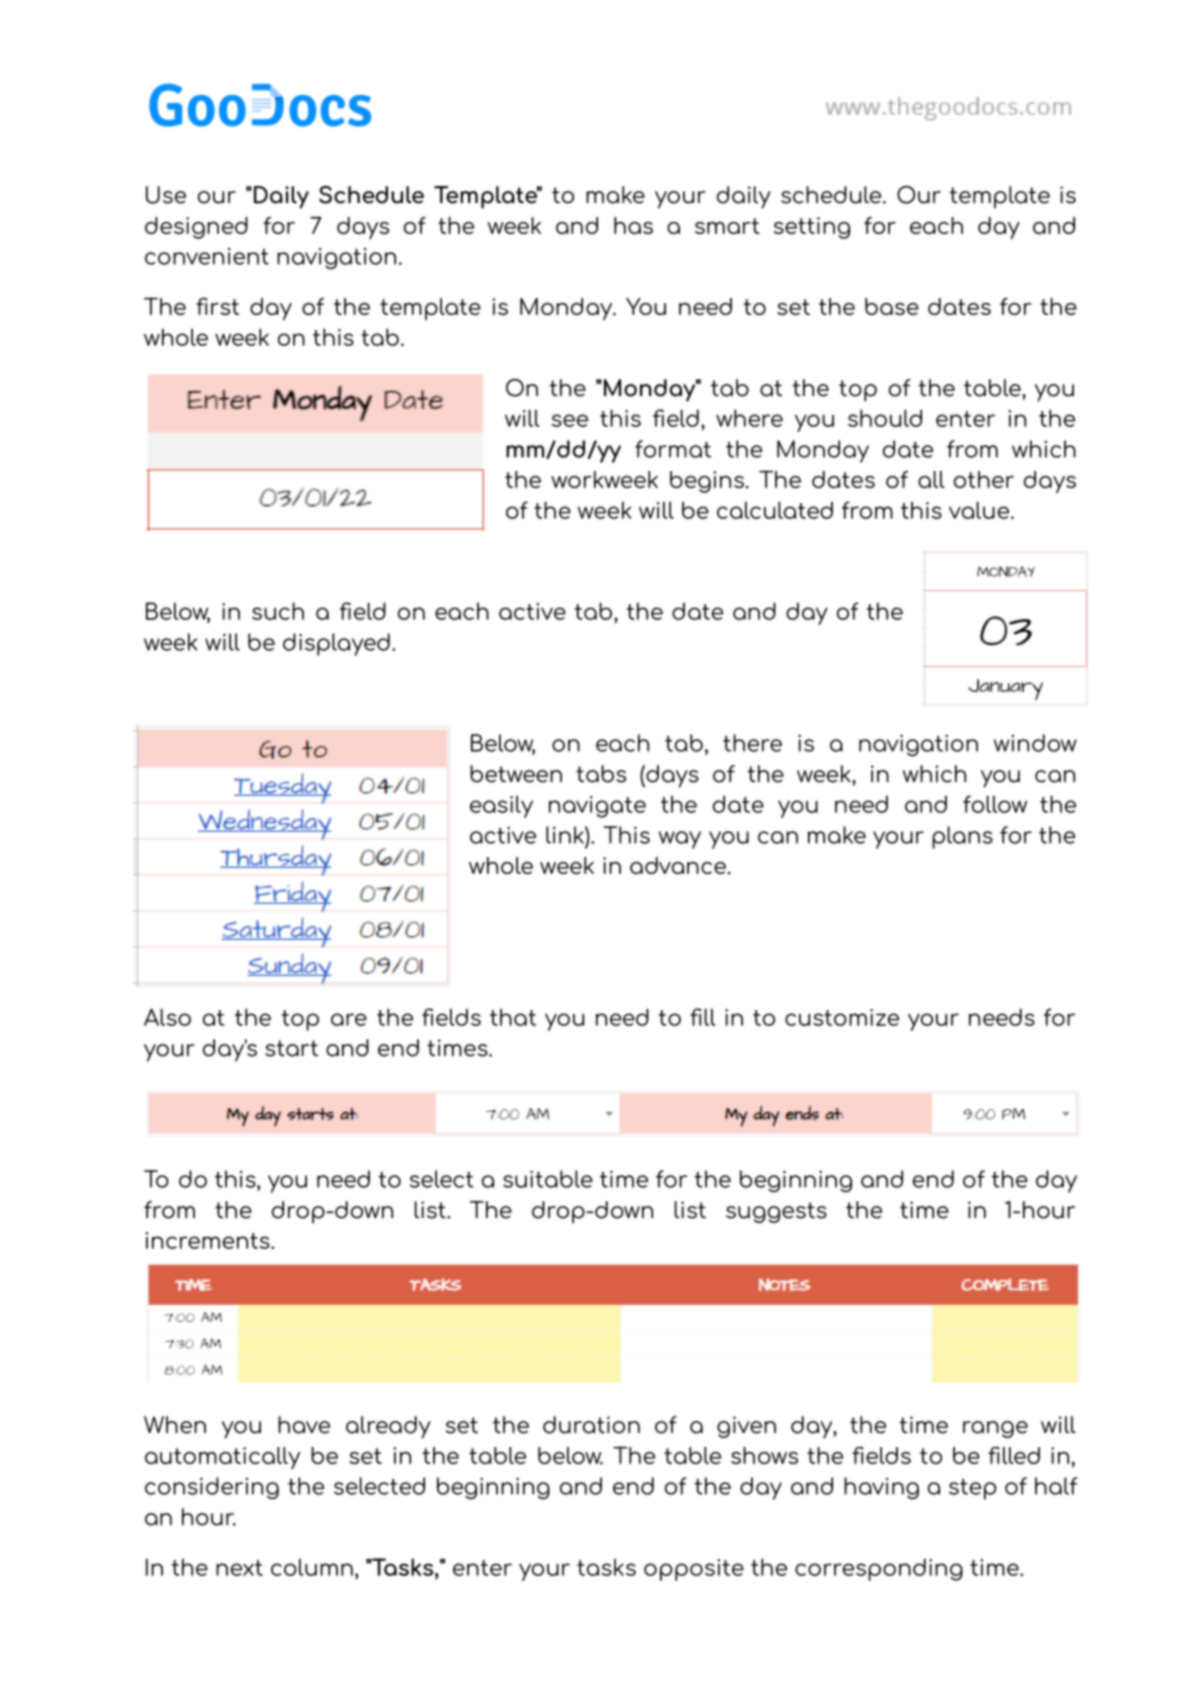  Describe the element at coordinates (892, 306) in the document. I see `base` at that location.
